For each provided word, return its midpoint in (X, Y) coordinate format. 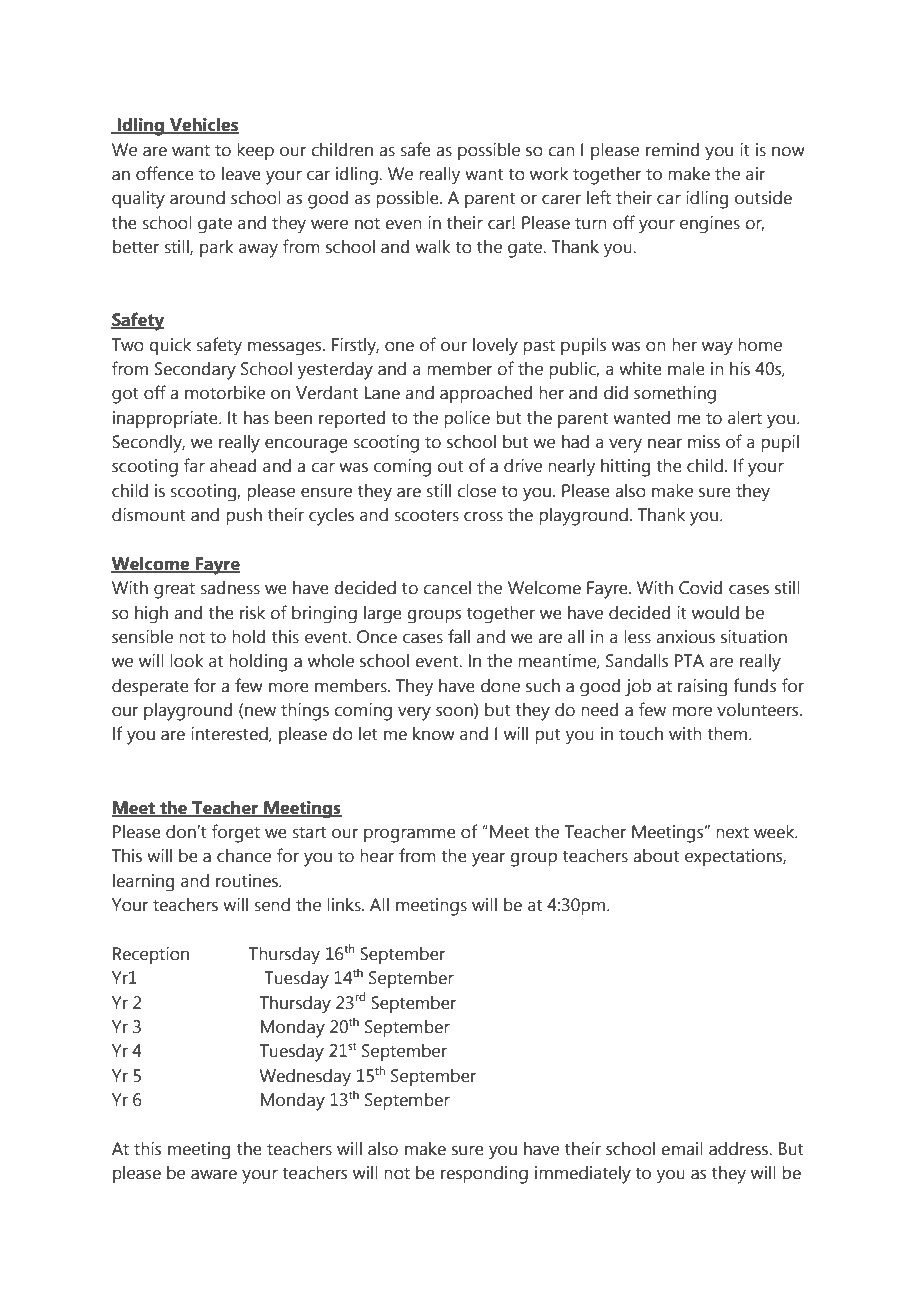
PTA (689, 660)
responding (484, 1175)
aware (214, 1174)
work (549, 174)
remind (672, 150)
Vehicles (203, 126)
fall (459, 636)
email (682, 1149)
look (187, 661)
